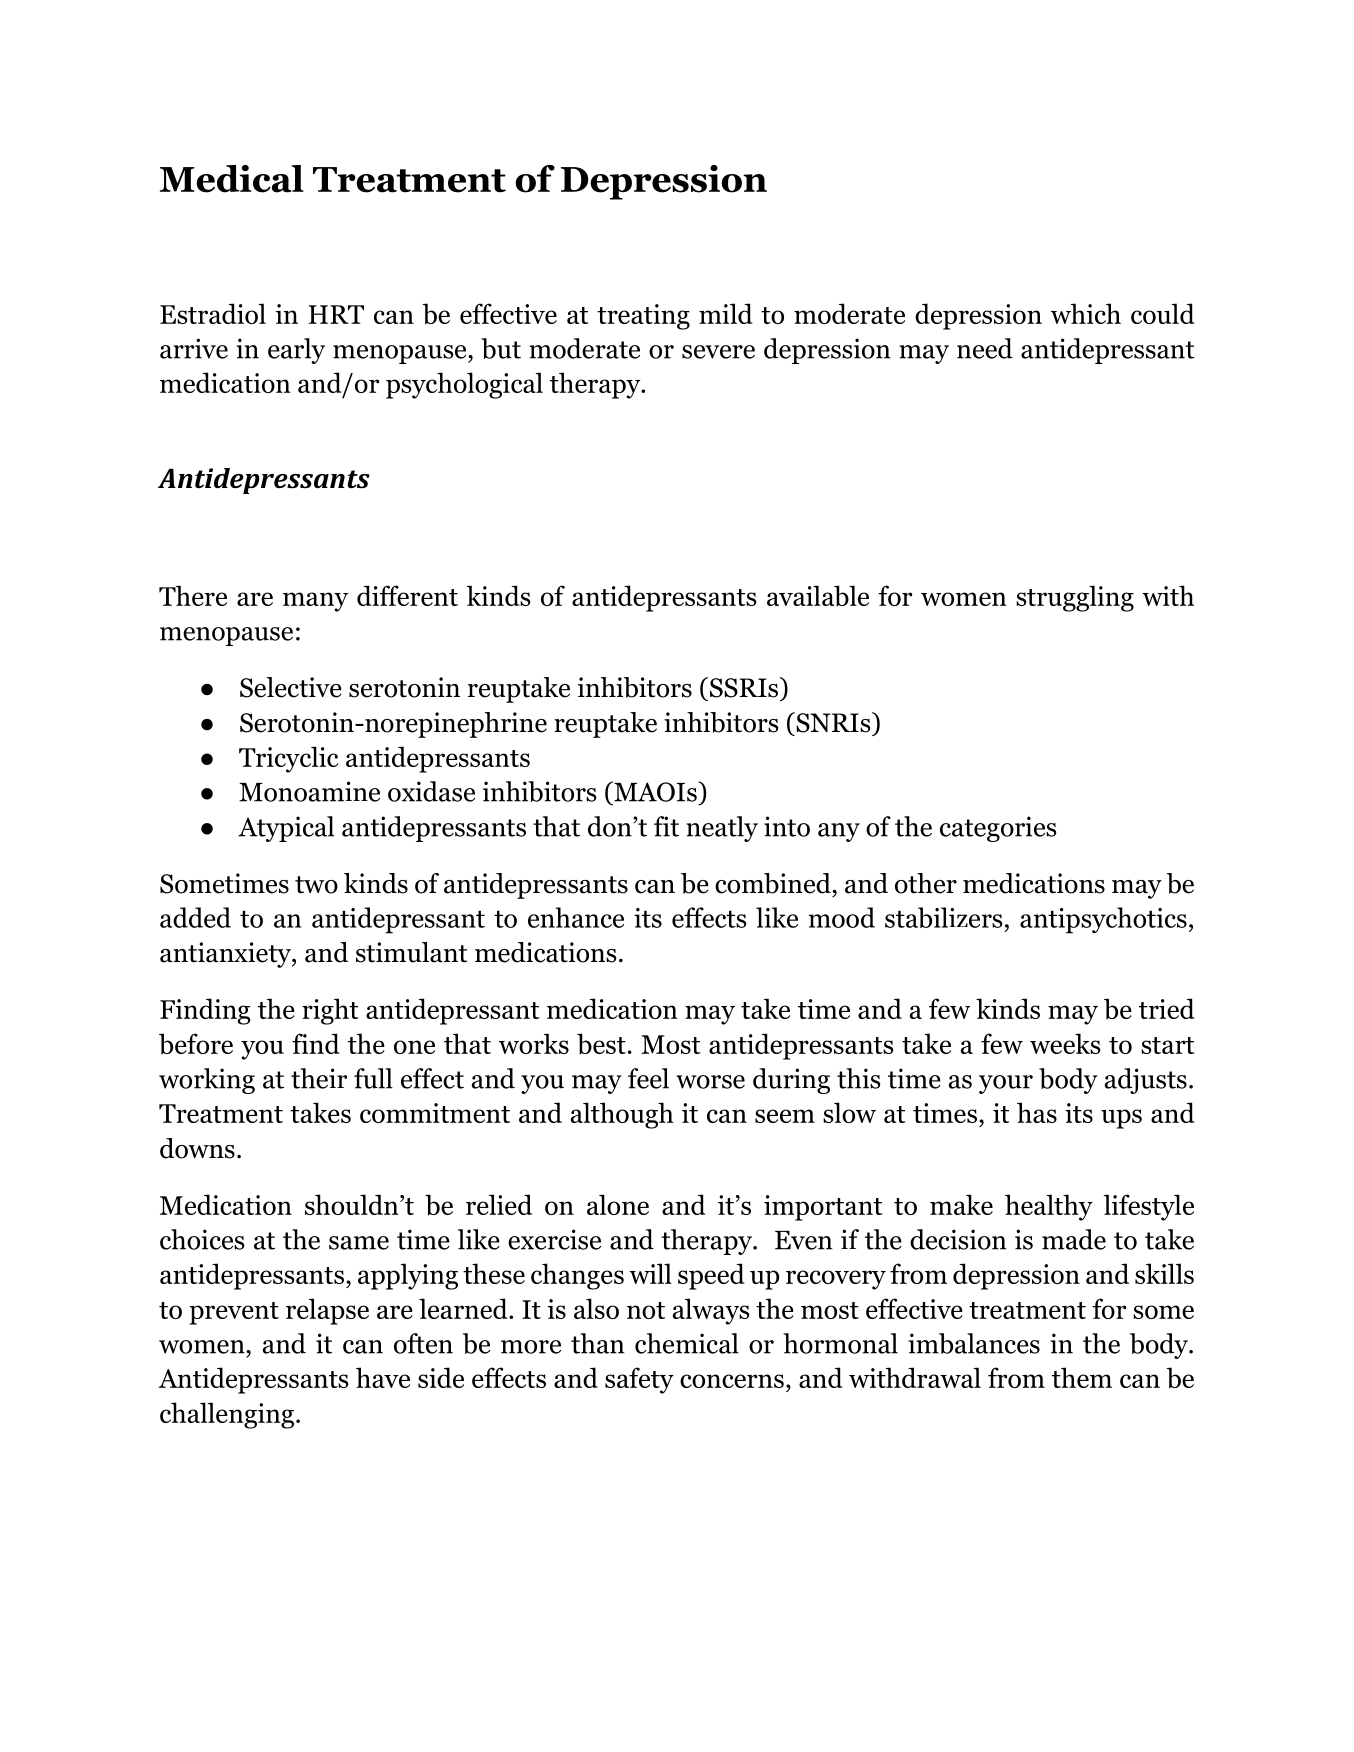 The height and width of the image is (1752, 1354). Describe the element at coordinates (1086, 313) in the image. I see `which` at that location.
